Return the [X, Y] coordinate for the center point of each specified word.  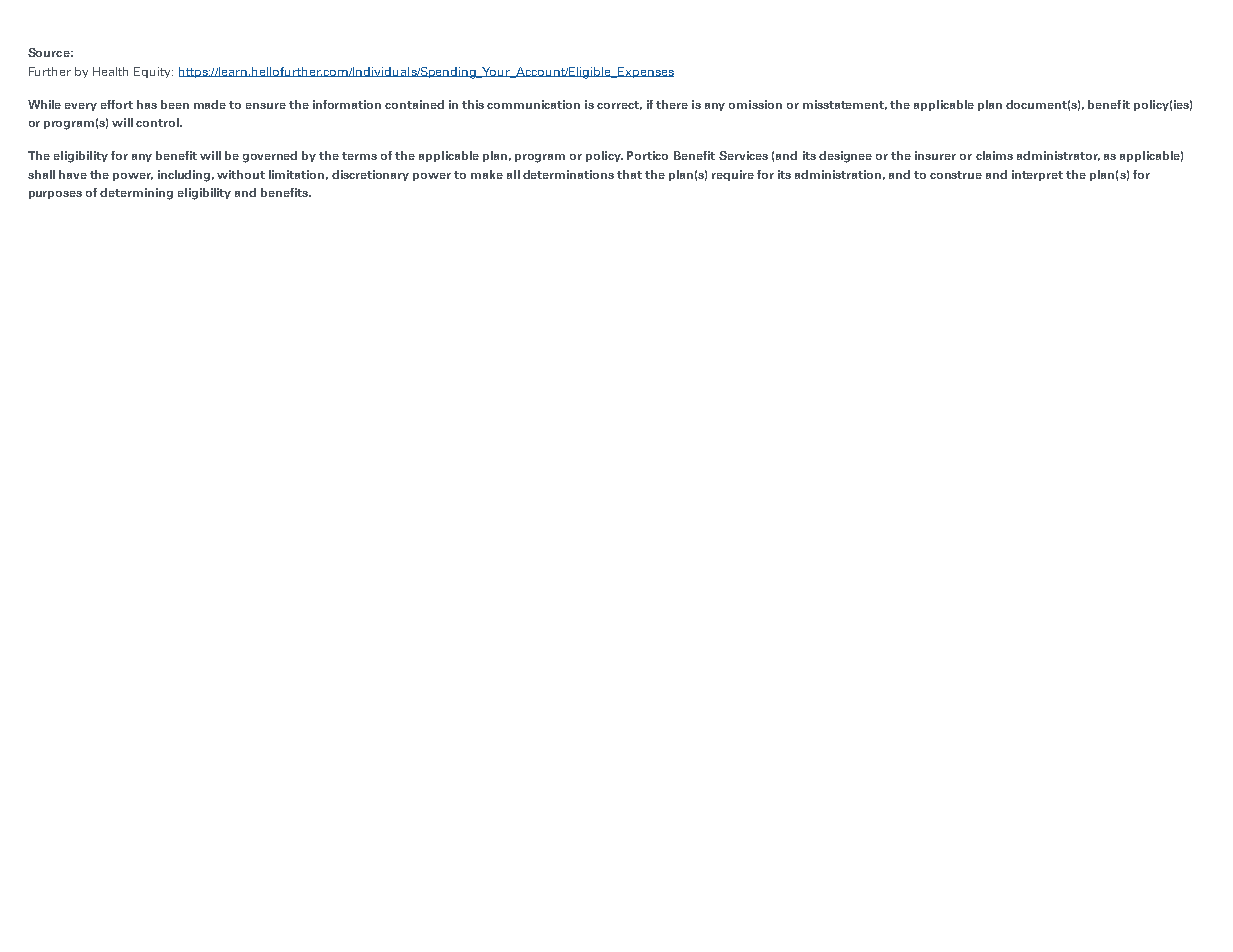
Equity [153, 72]
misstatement [845, 105]
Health [110, 71]
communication [533, 104]
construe [956, 175]
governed [270, 157]
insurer [935, 155]
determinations [568, 174]
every [81, 107]
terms [359, 156]
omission [755, 104]
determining [136, 194]
